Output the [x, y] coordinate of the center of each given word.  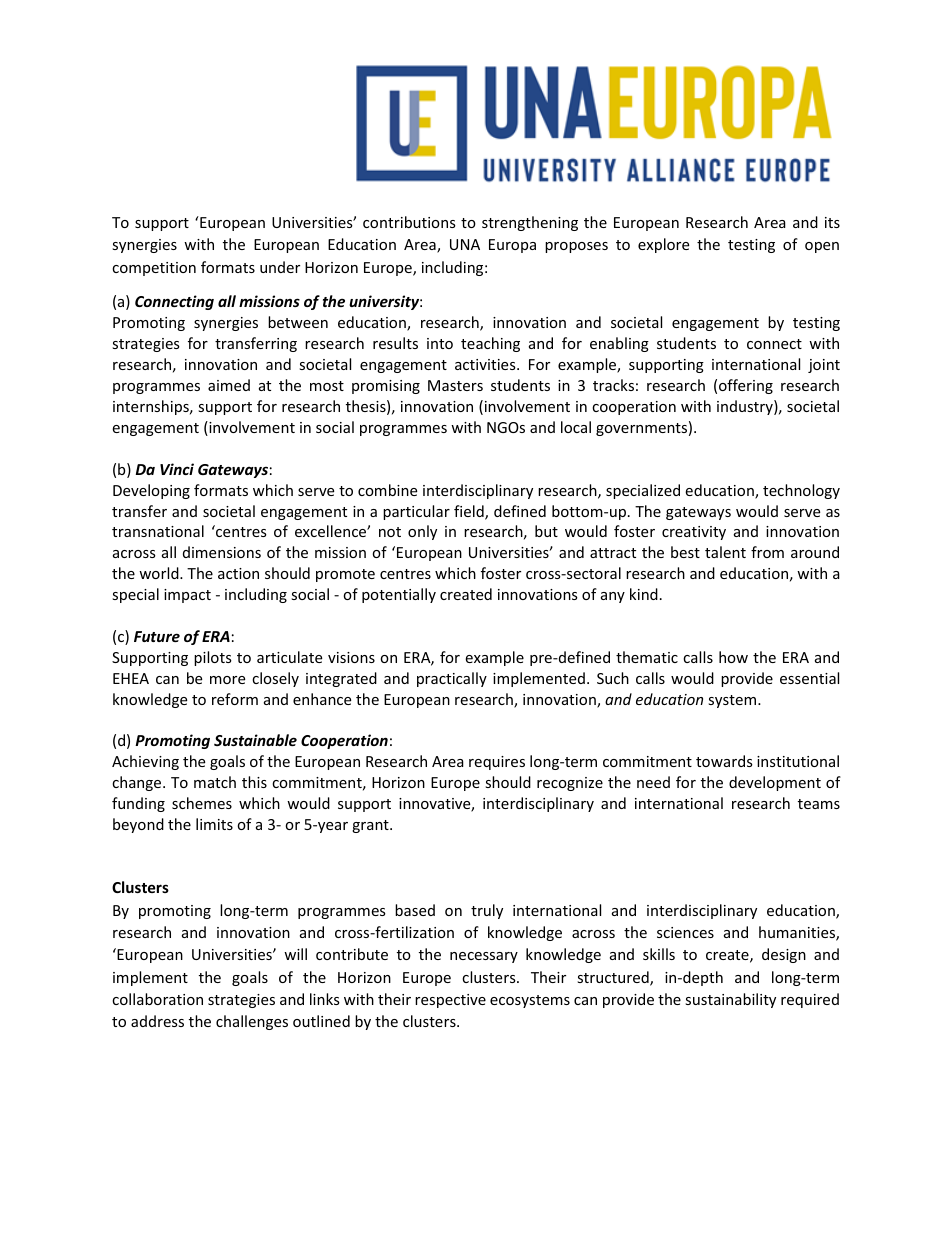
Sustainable [255, 740]
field [470, 512]
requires [497, 763]
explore [663, 245]
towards [724, 761]
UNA [465, 244]
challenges [252, 1022]
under [280, 267]
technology [801, 491]
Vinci [177, 469]
